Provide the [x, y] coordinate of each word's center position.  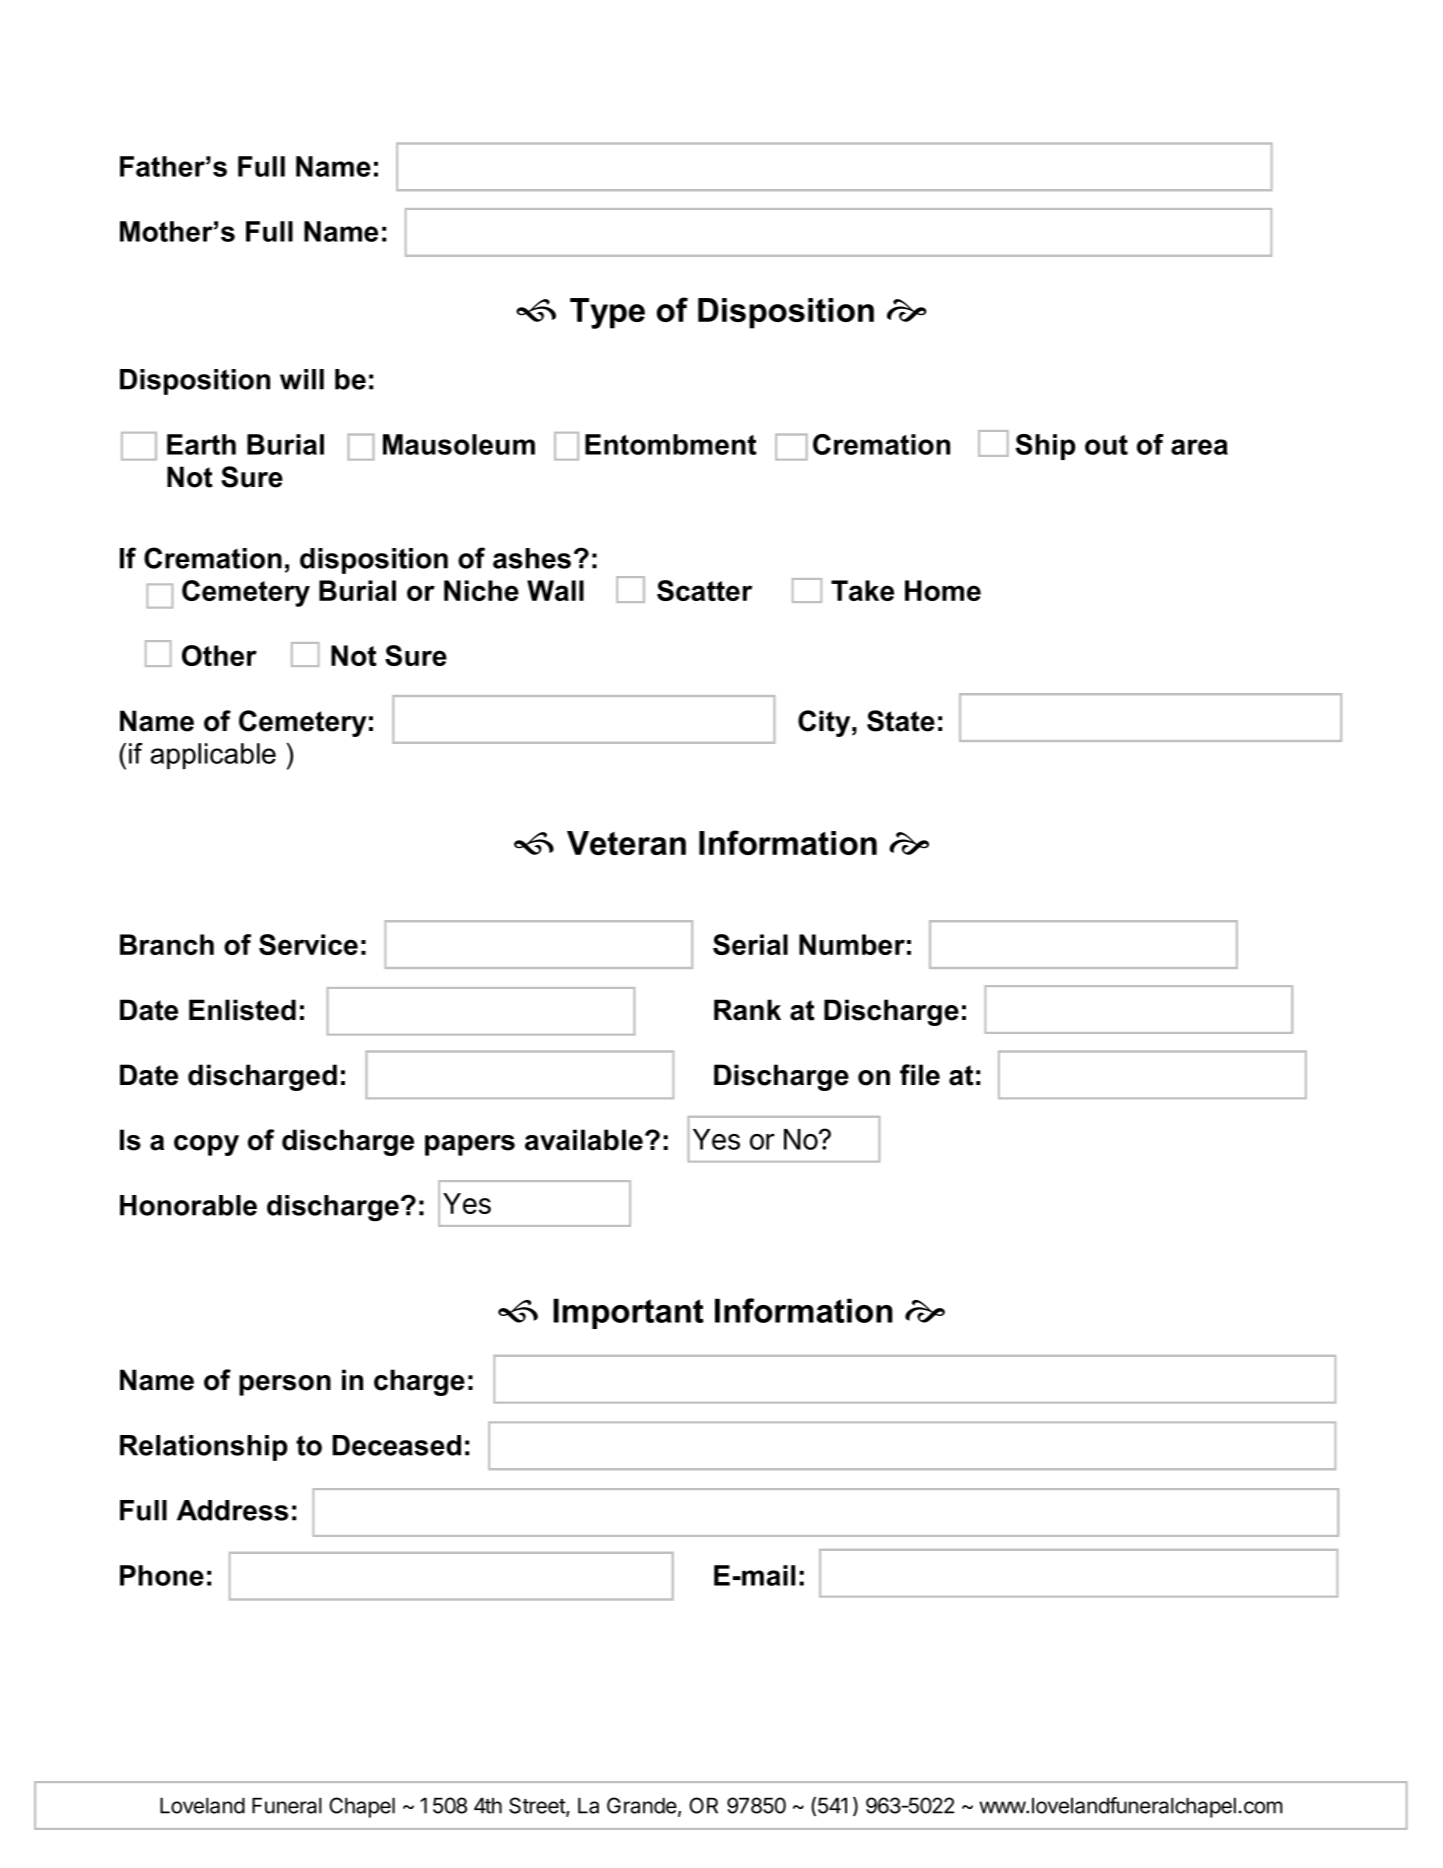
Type [607, 313]
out [1106, 445]
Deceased [396, 1445]
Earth [201, 444]
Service [308, 944]
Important [628, 1313]
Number [852, 944]
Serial [750, 944]
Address [232, 1510]
